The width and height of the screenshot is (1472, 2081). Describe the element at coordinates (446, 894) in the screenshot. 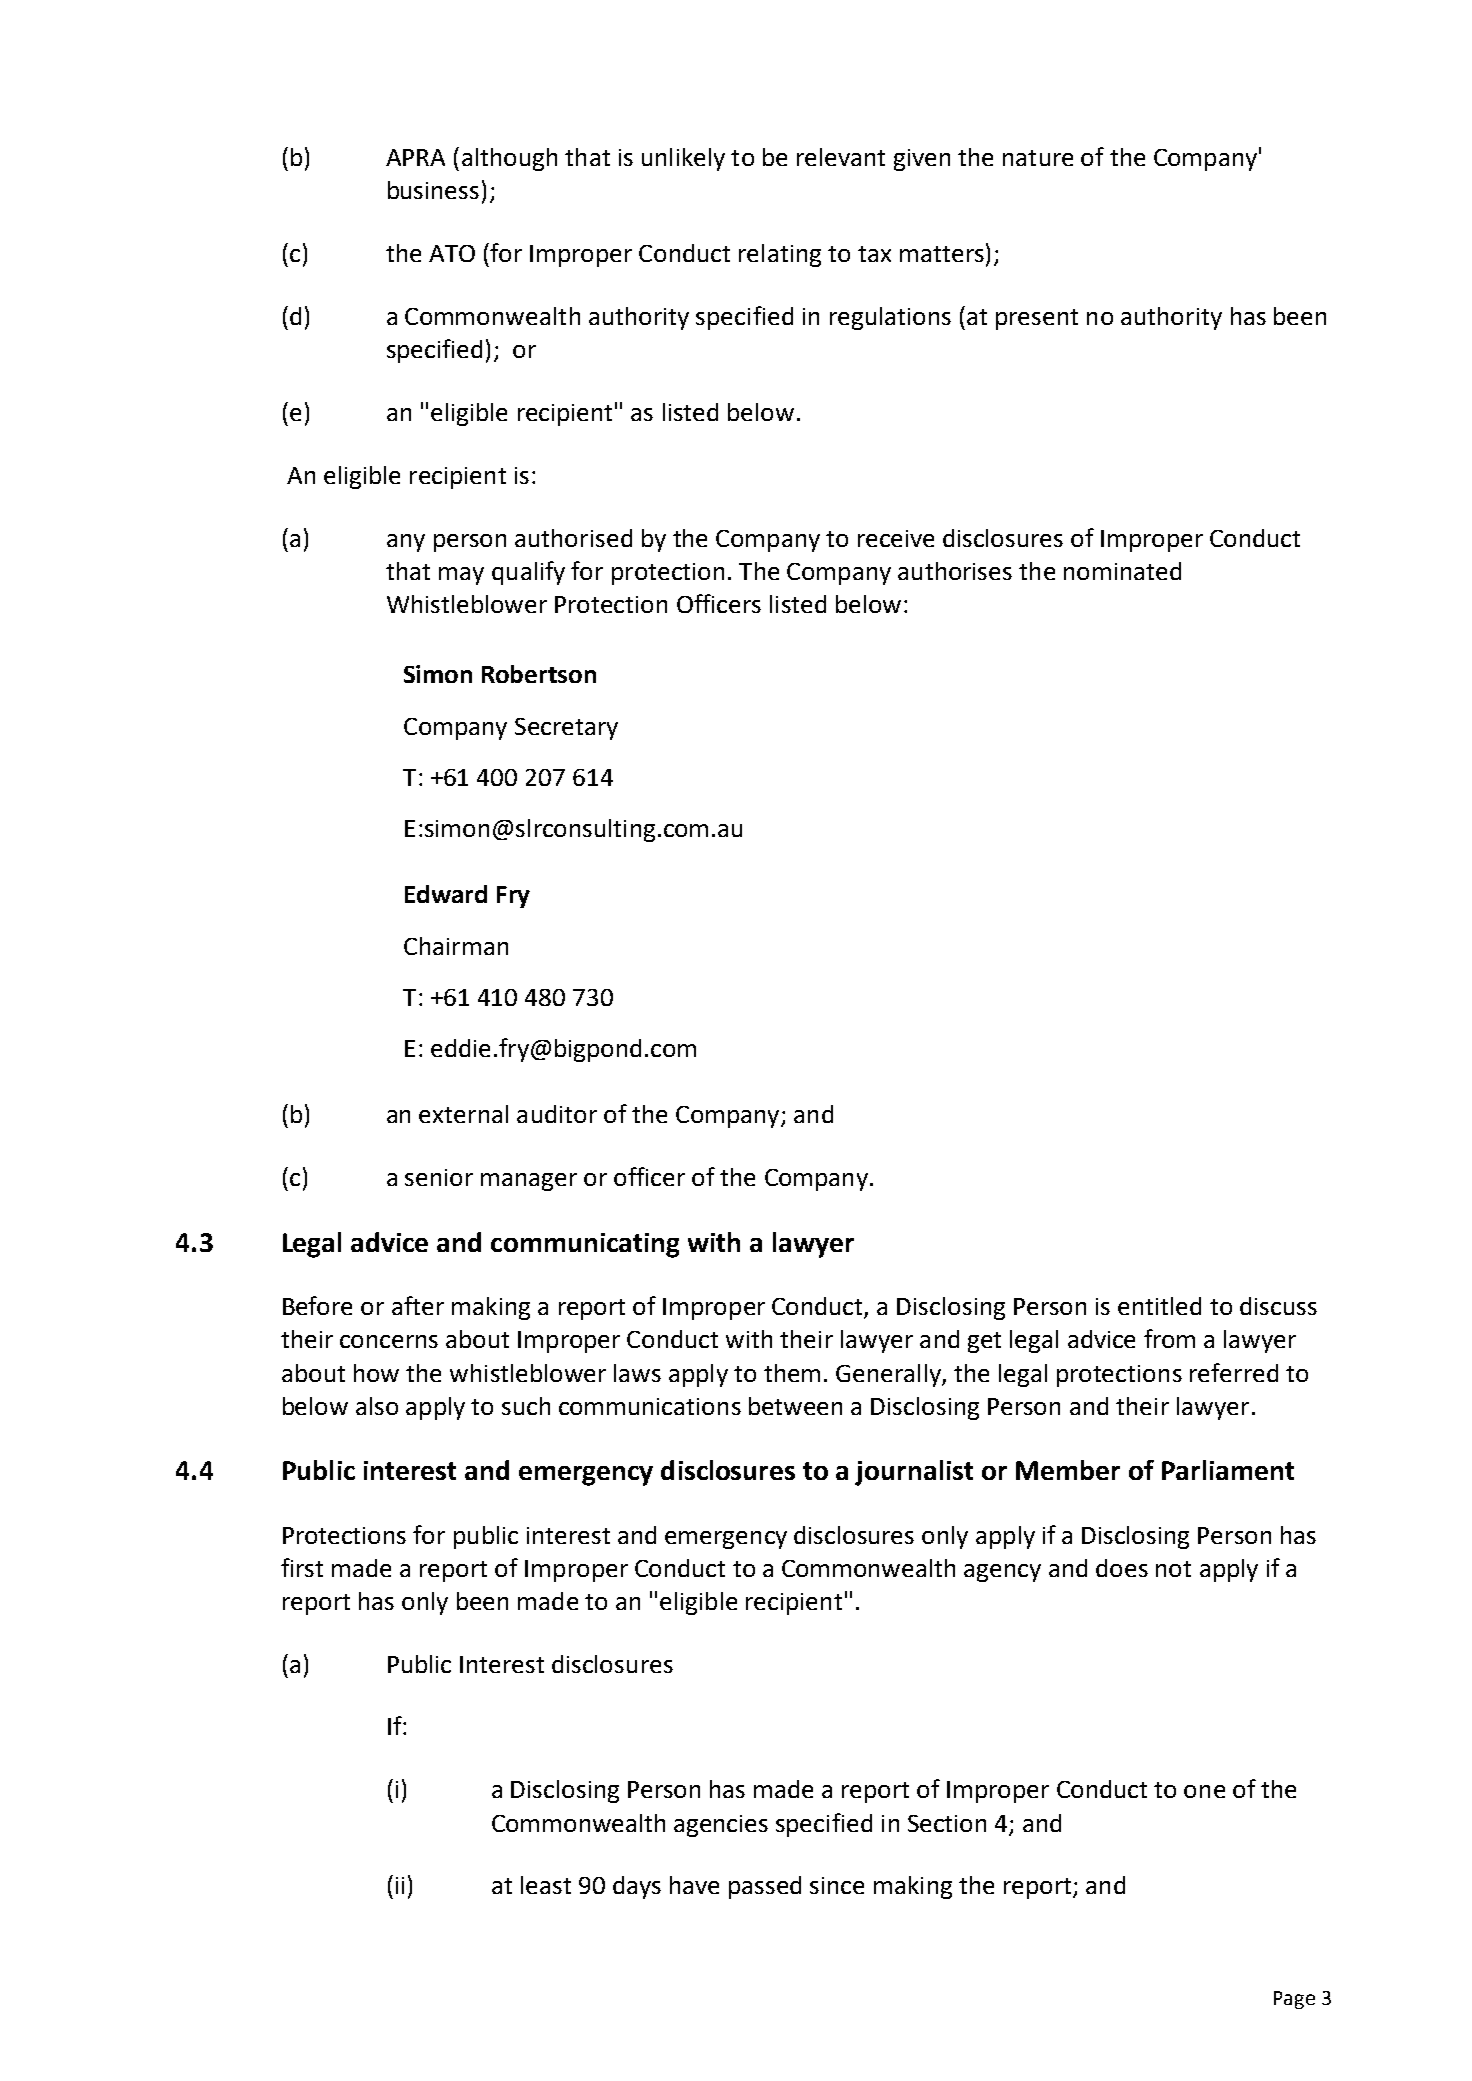

I see `Edward` at that location.
